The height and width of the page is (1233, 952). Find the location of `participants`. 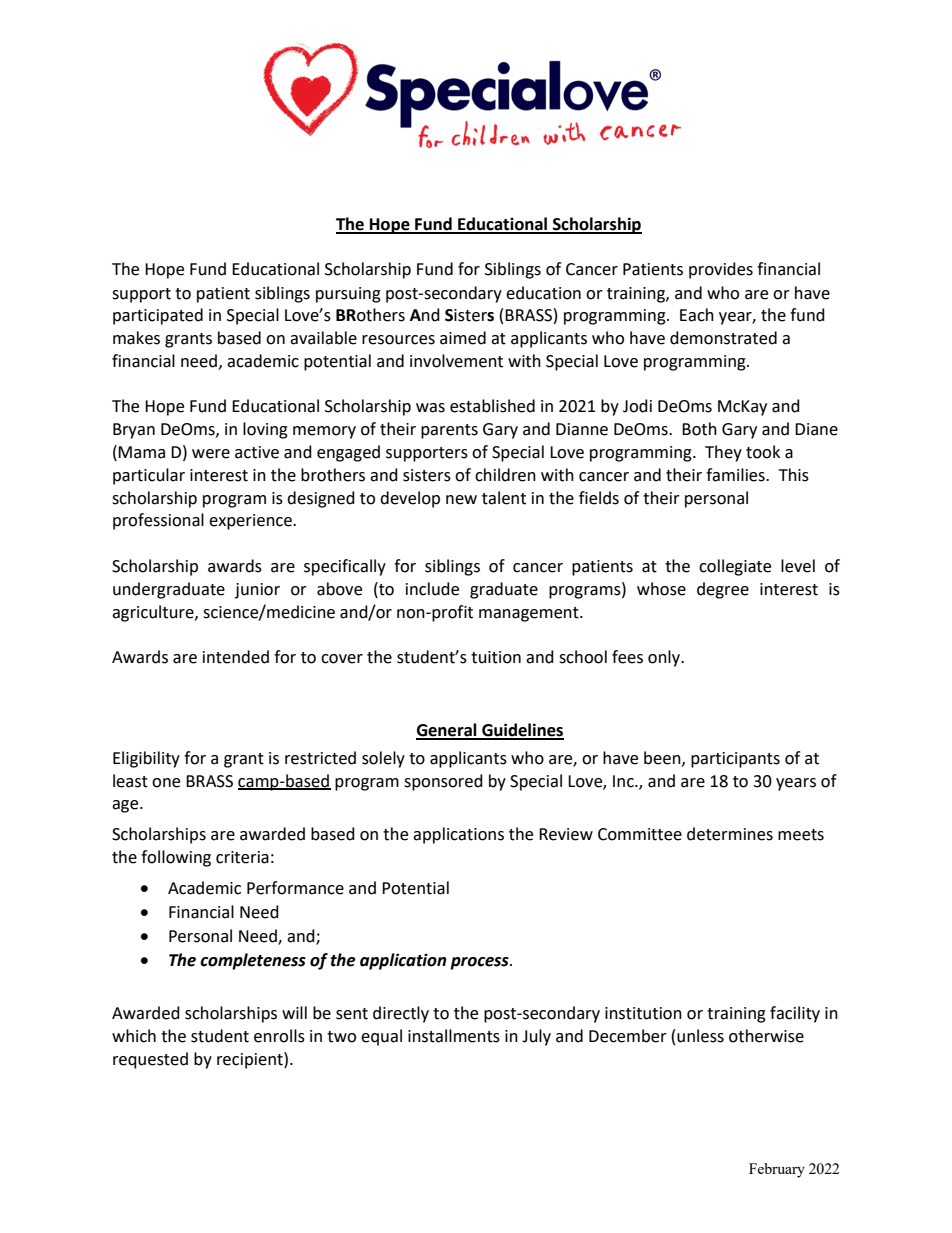

participants is located at coordinates (735, 760).
